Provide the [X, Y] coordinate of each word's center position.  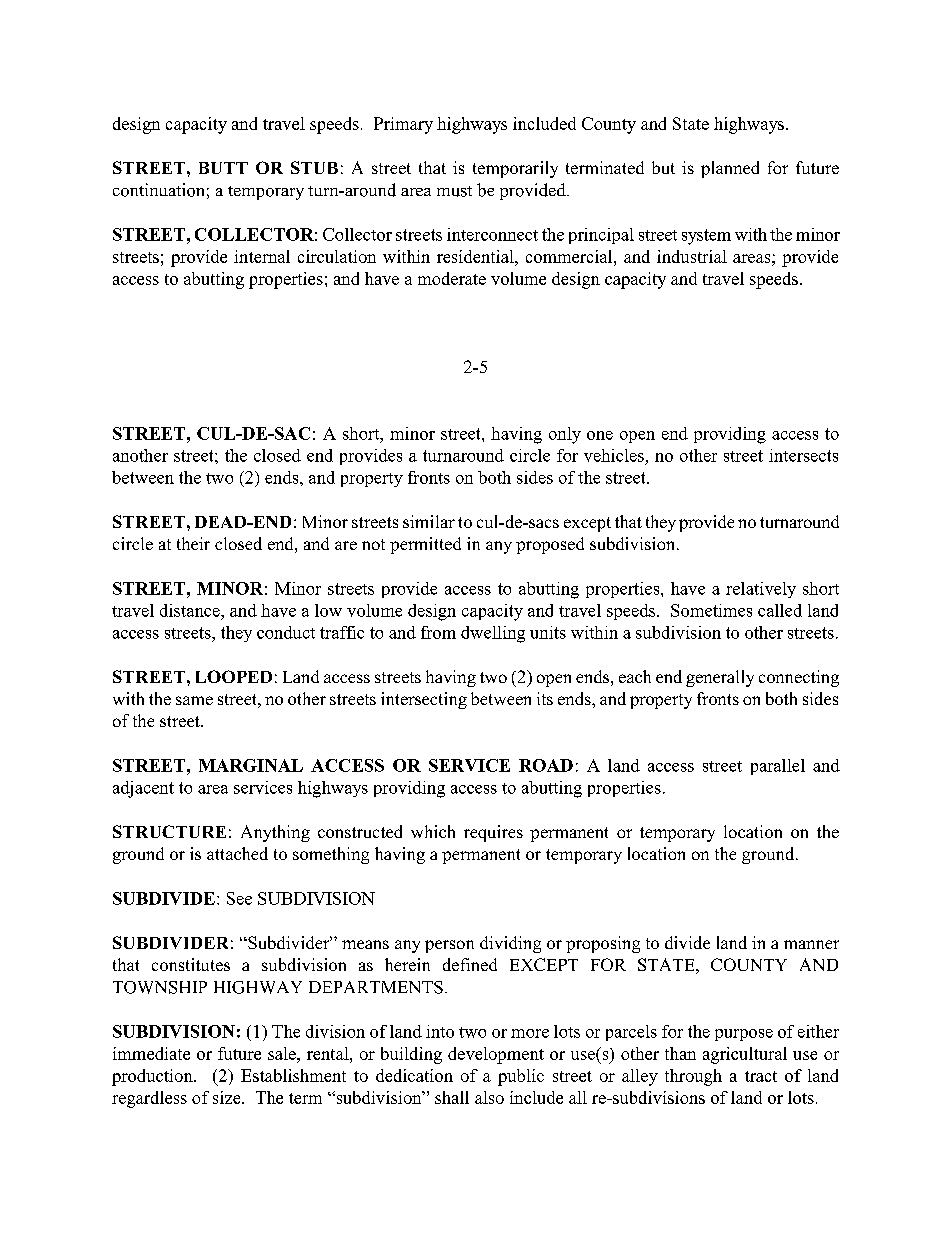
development [496, 1055]
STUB [314, 167]
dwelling [493, 634]
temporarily [515, 169]
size [228, 1097]
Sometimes [711, 610]
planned [730, 169]
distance [191, 610]
